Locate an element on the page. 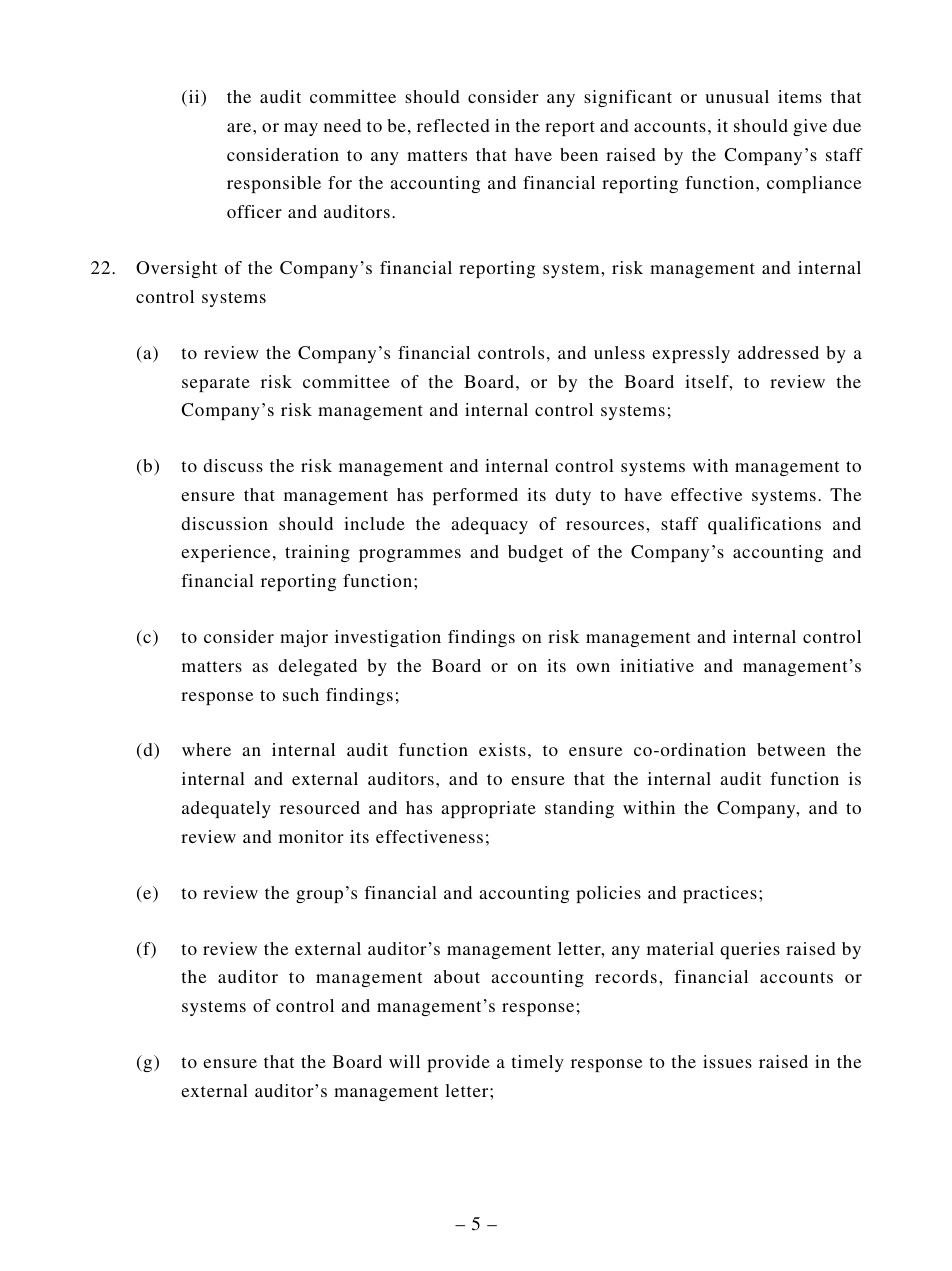 The image size is (952, 1271). performed is located at coordinates (475, 496).
